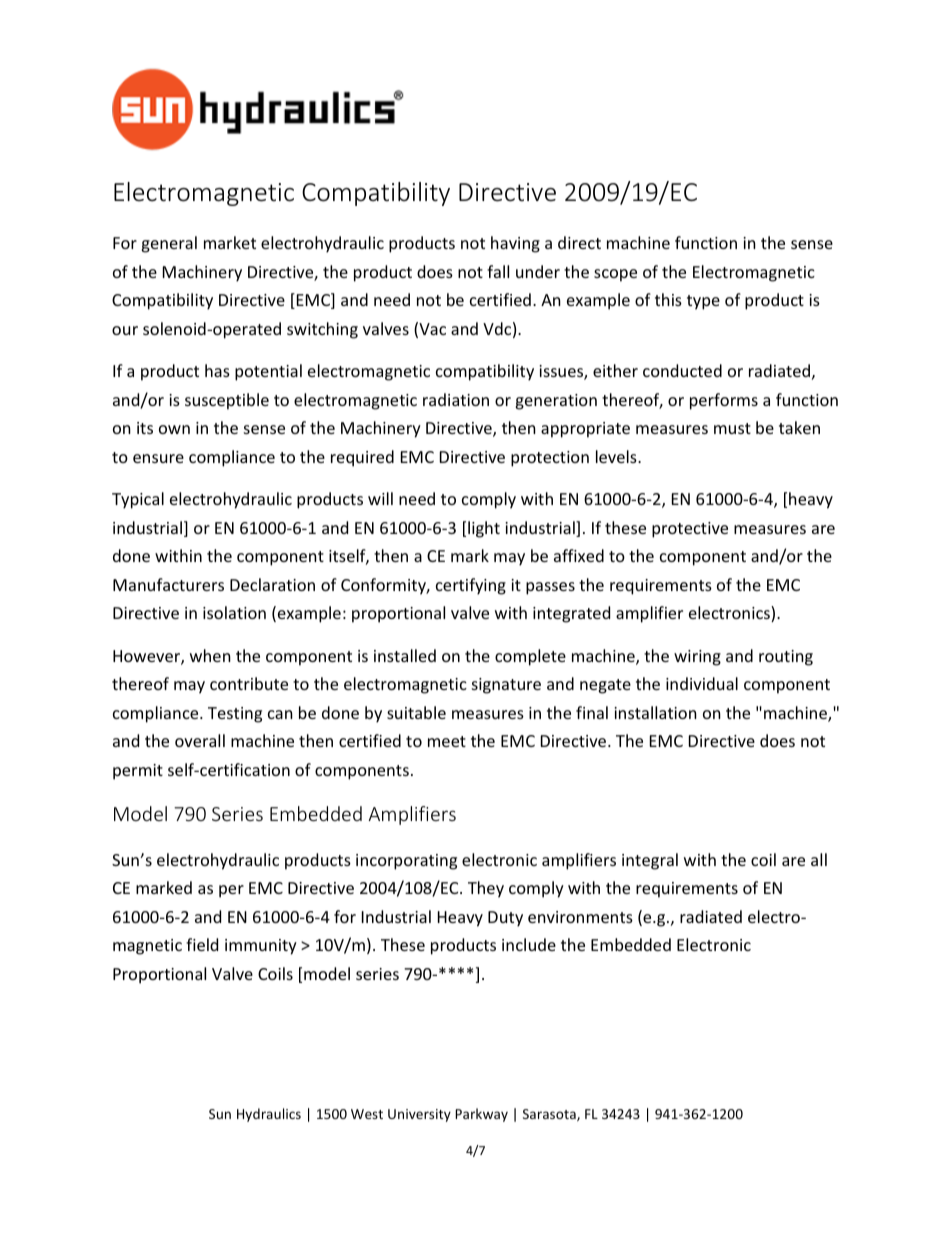 The width and height of the page is (952, 1233). I want to click on integral, so click(650, 861).
